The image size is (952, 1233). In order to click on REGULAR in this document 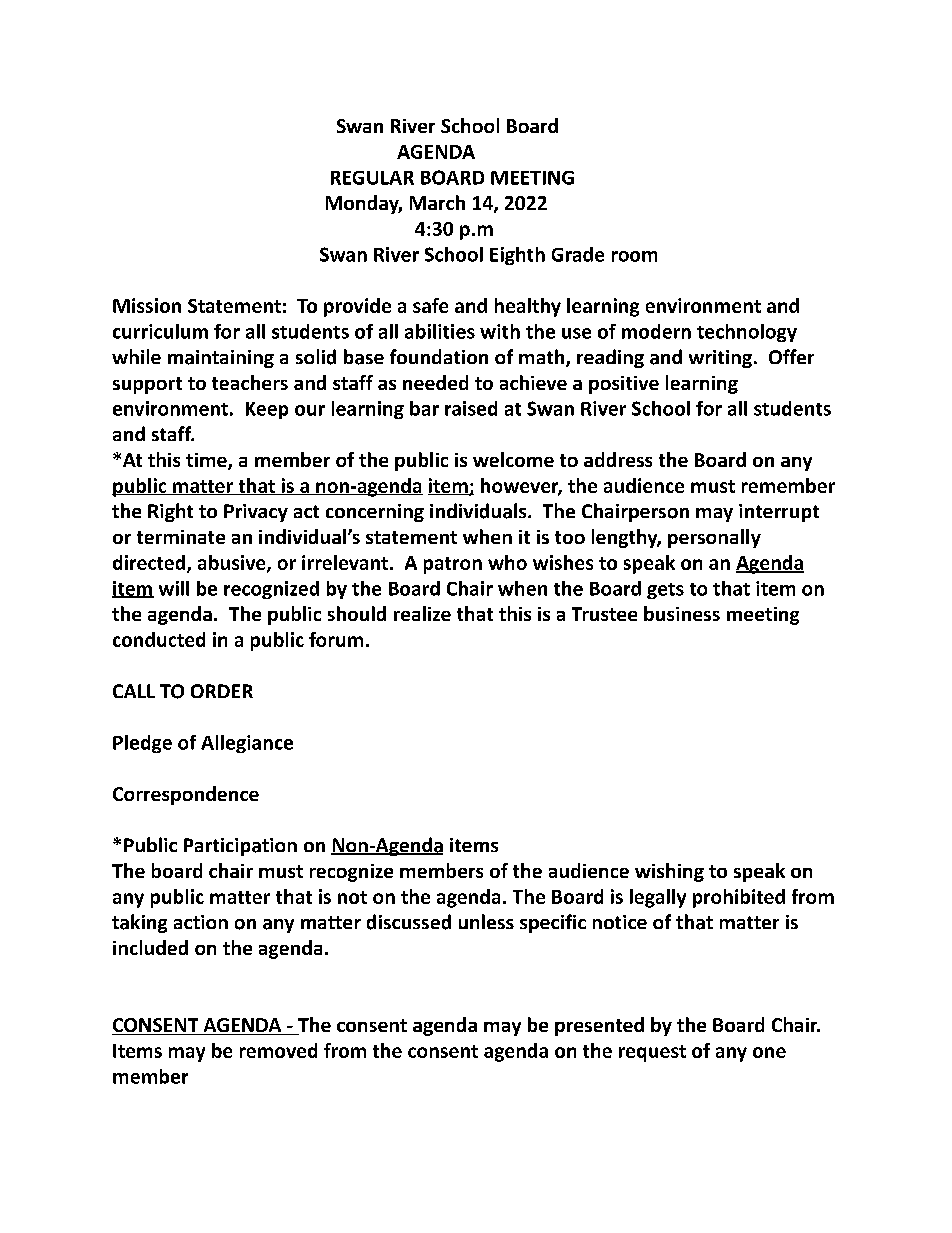, I will do `click(372, 178)`.
